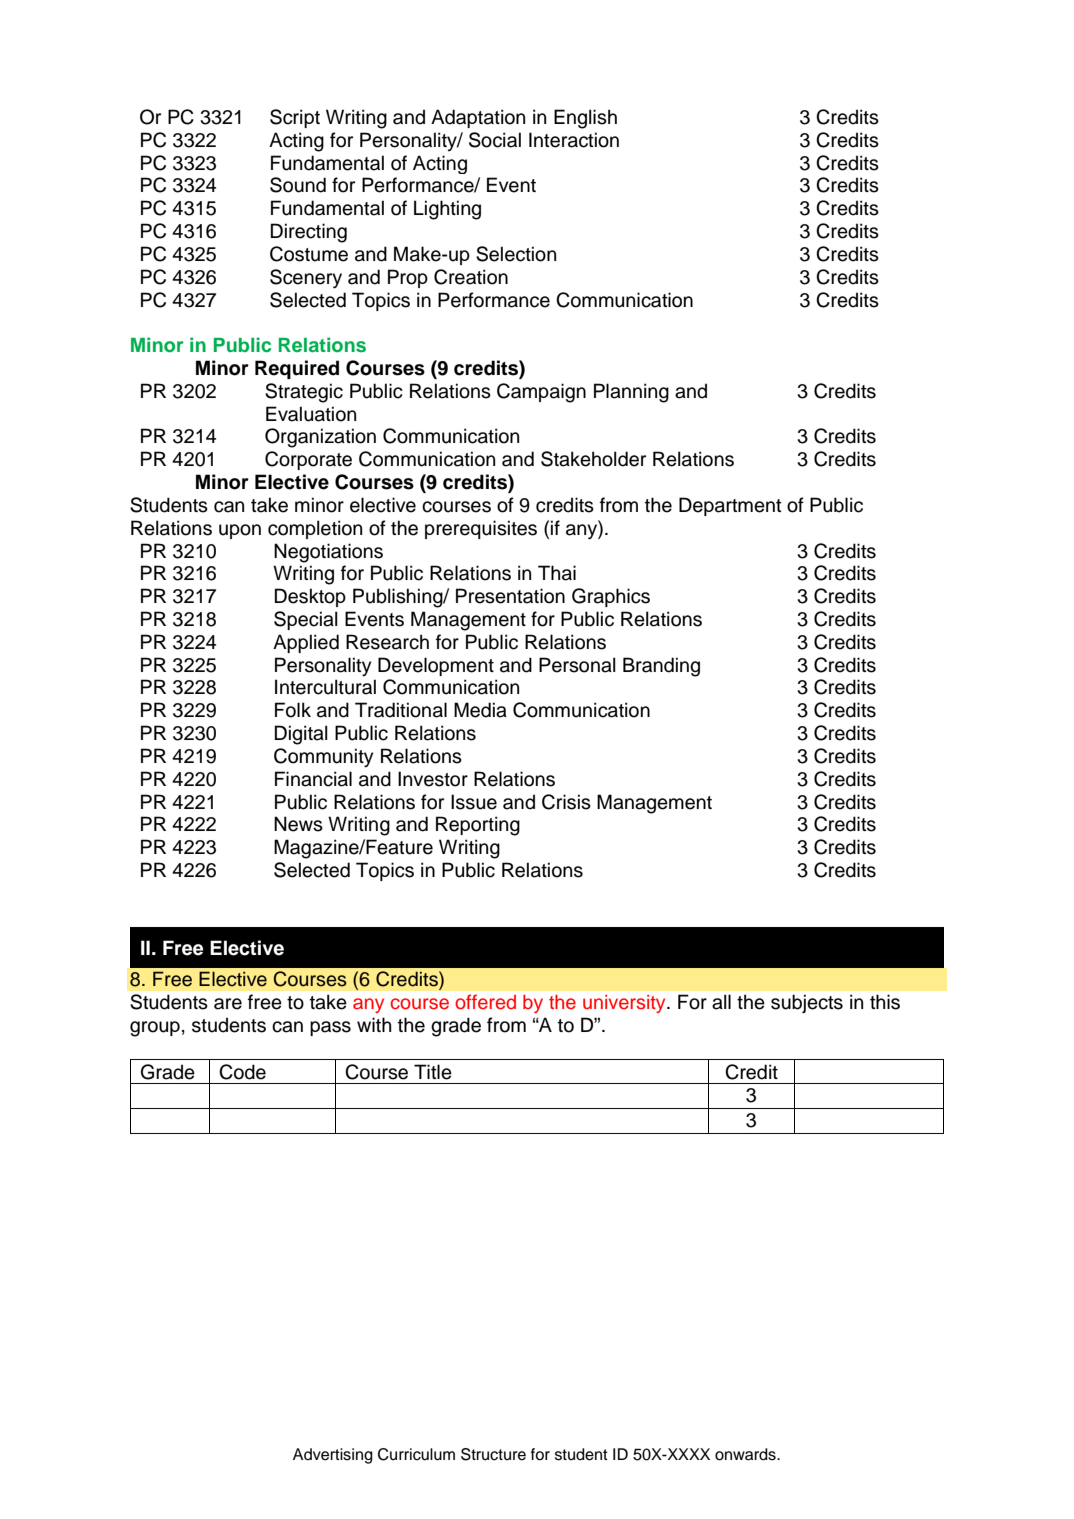 This screenshot has width=1074, height=1519. I want to click on upon, so click(240, 531).
